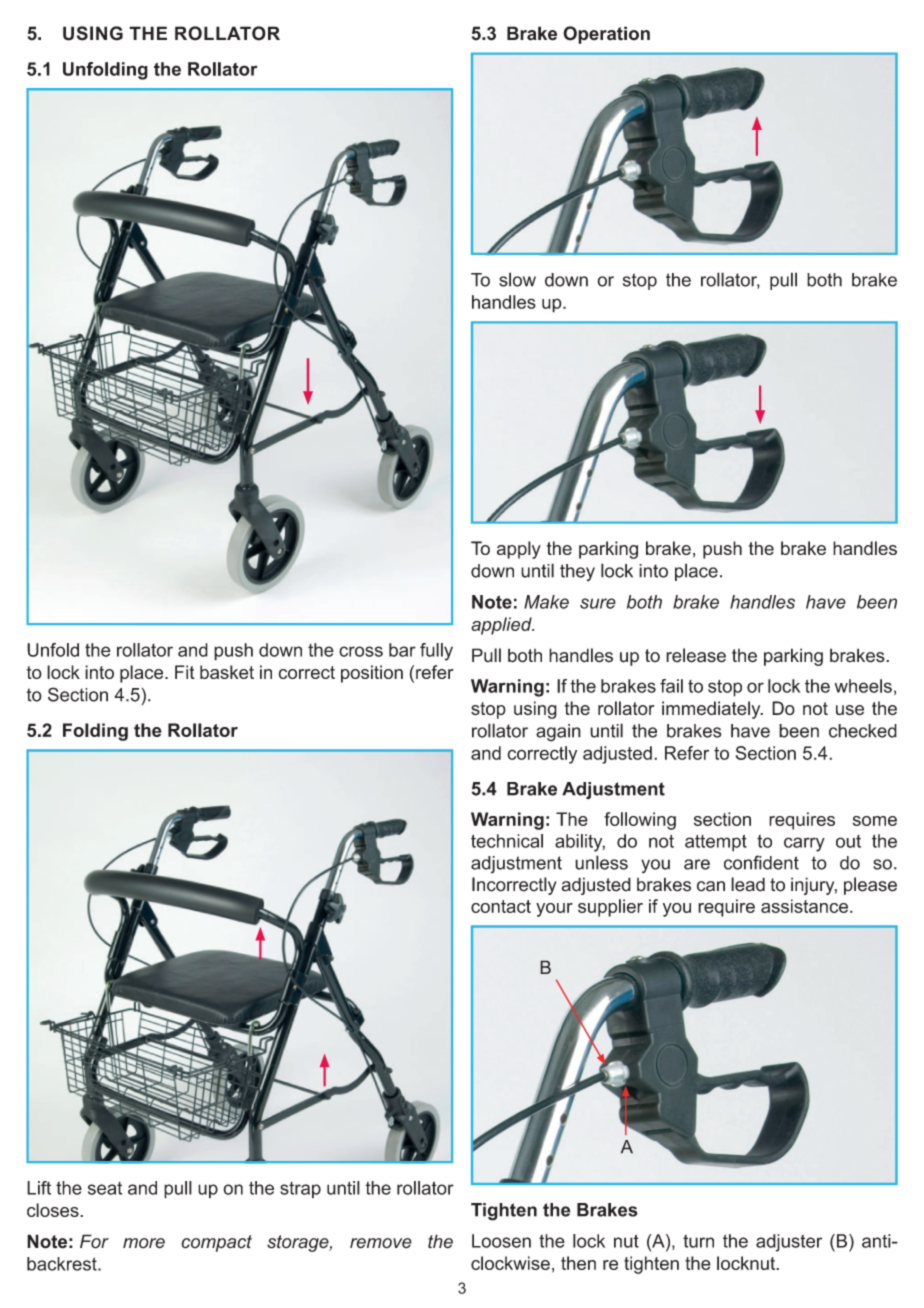 This screenshot has width=924, height=1308. What do you see at coordinates (436, 652) in the screenshot?
I see `fully` at bounding box center [436, 652].
